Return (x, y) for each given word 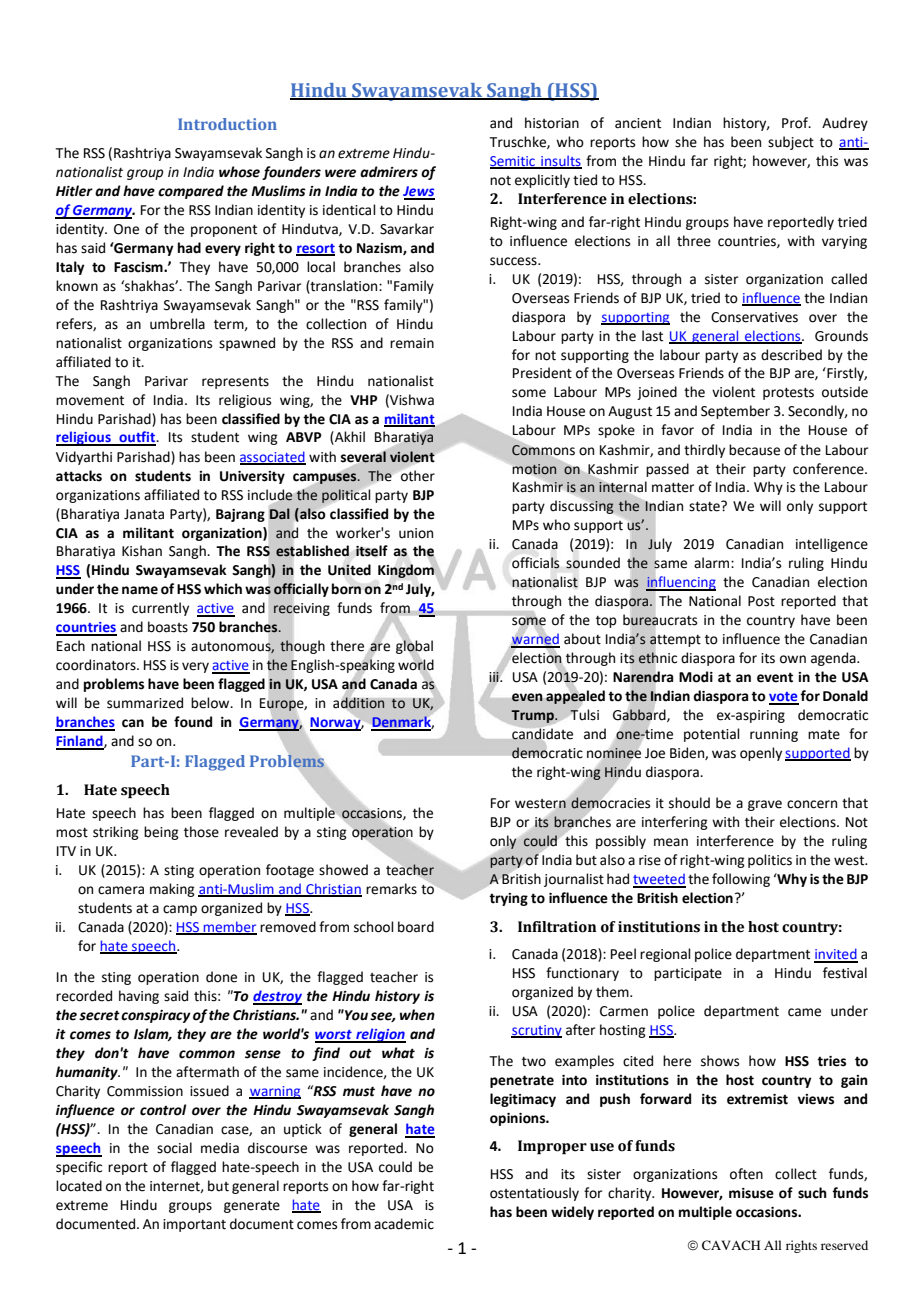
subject (791, 143)
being (161, 833)
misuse (751, 1193)
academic (404, 1224)
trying (508, 899)
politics (770, 861)
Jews (419, 192)
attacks (79, 476)
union (416, 533)
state (705, 506)
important (194, 1225)
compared (191, 192)
